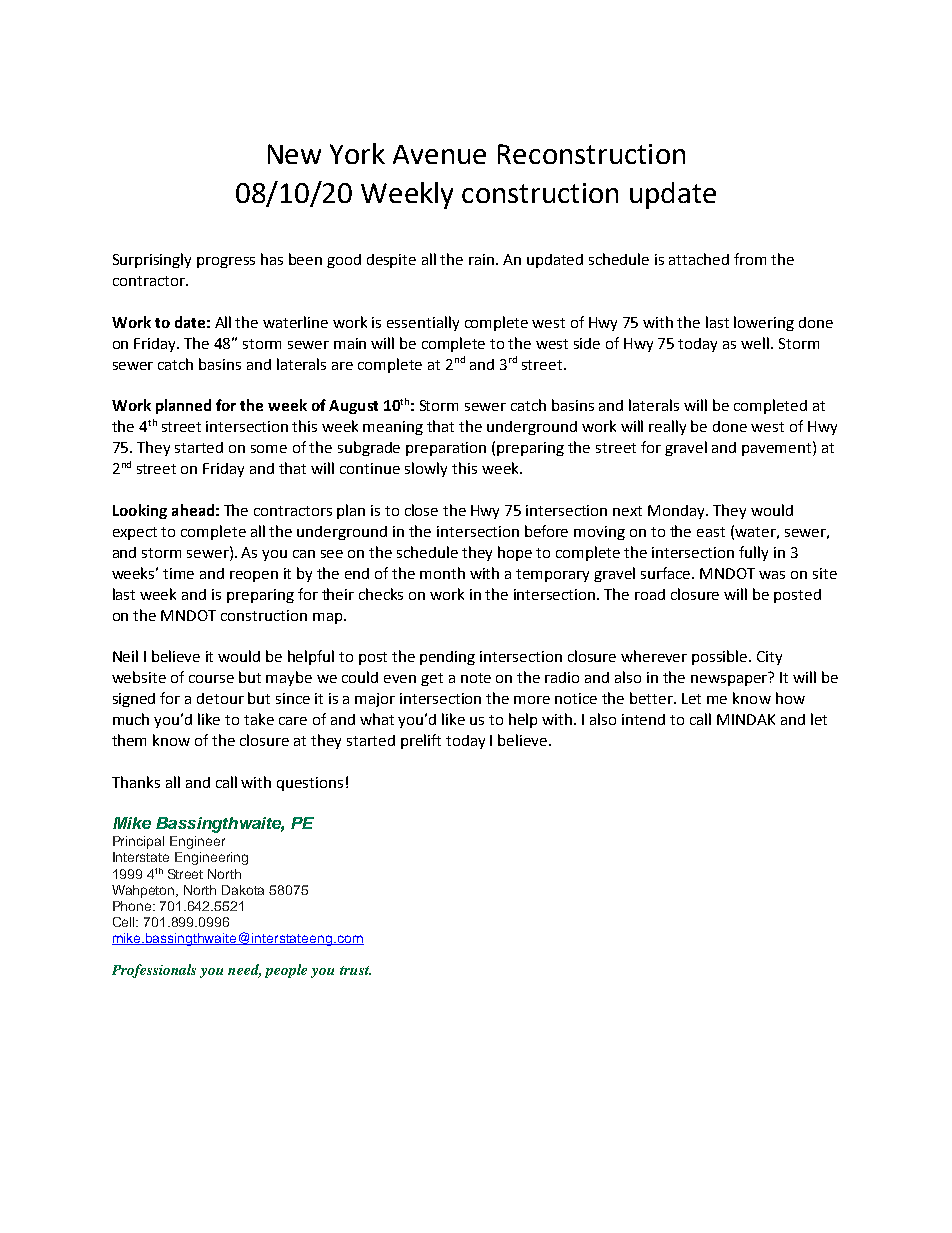  Describe the element at coordinates (244, 971) in the document. I see `need` at that location.
